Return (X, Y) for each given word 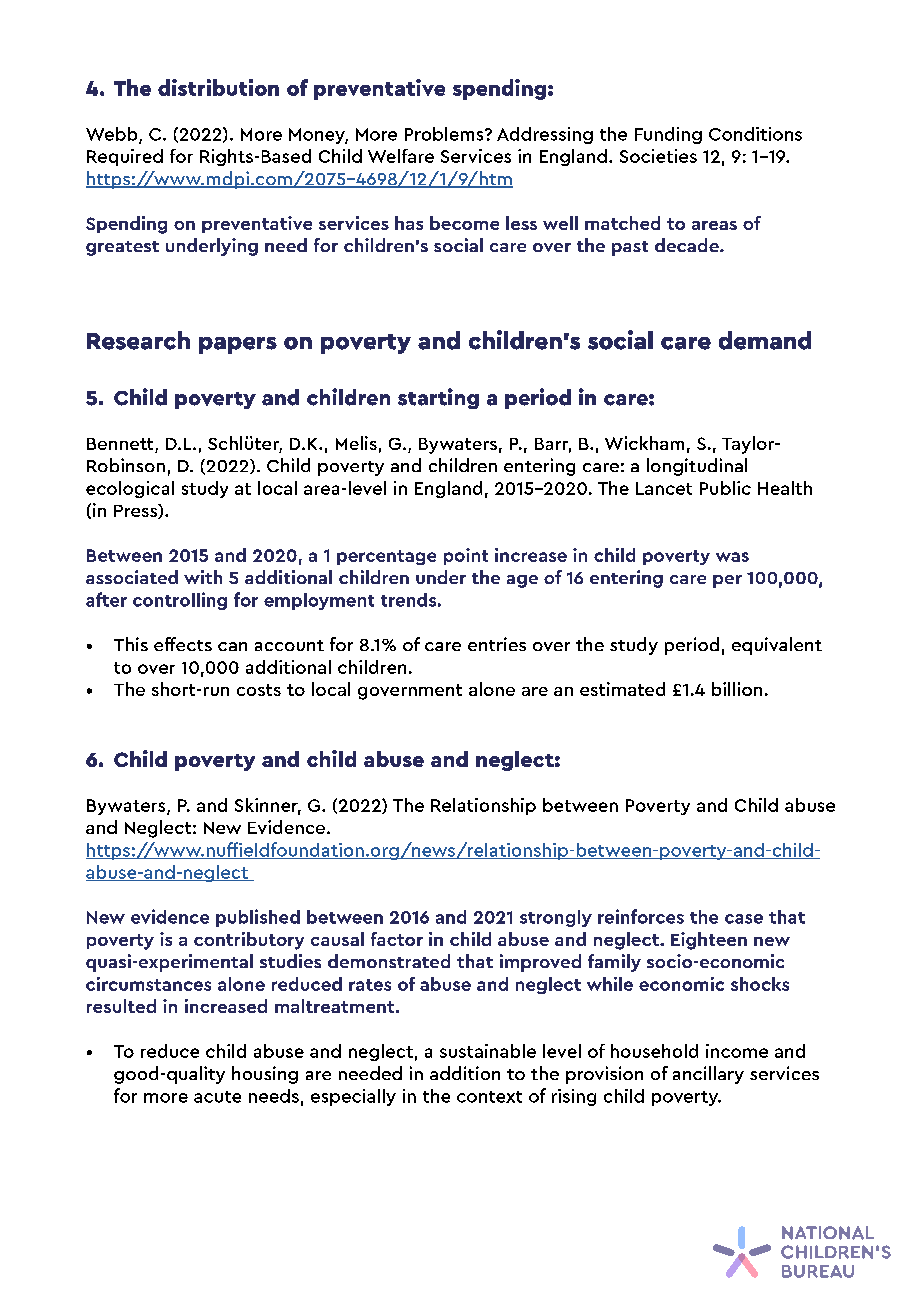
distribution (218, 87)
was (732, 557)
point (466, 556)
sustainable (488, 1051)
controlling (180, 601)
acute (217, 1097)
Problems (445, 134)
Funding (668, 135)
